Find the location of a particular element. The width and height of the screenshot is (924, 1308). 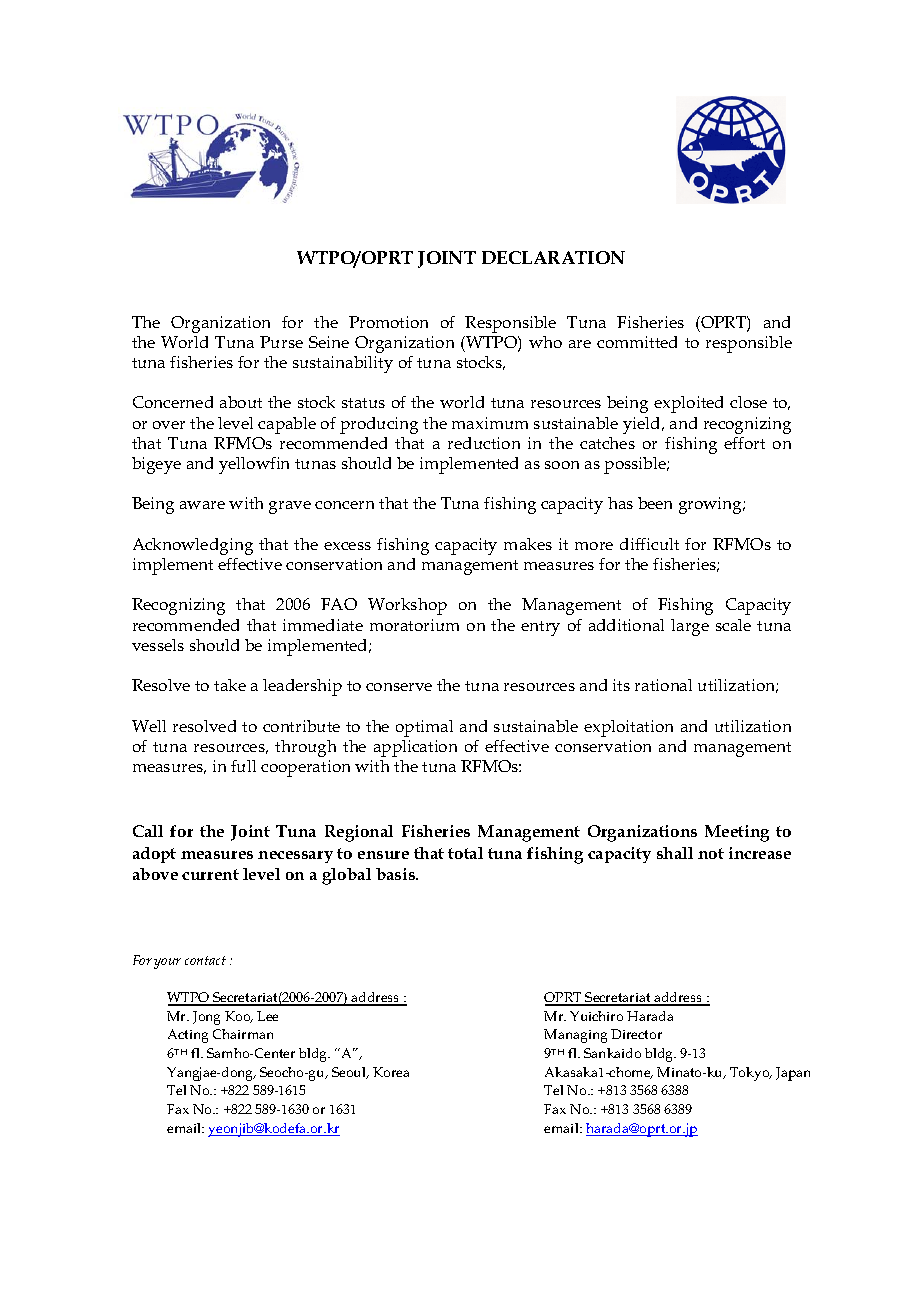

Korea is located at coordinates (391, 1072).
